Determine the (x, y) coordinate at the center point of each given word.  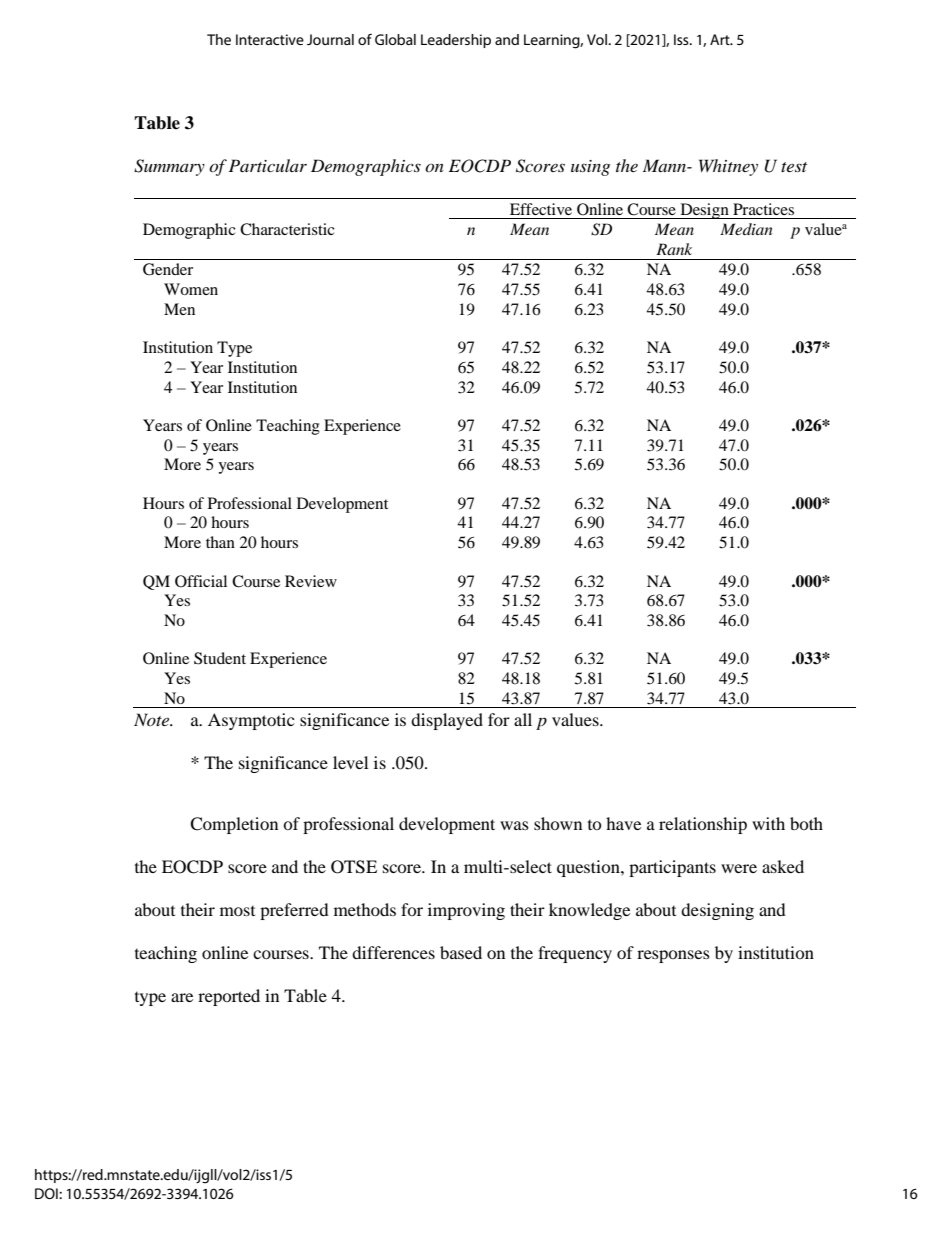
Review (311, 581)
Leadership (456, 41)
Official (201, 581)
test (794, 167)
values (576, 719)
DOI (47, 1193)
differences (393, 952)
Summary (169, 167)
